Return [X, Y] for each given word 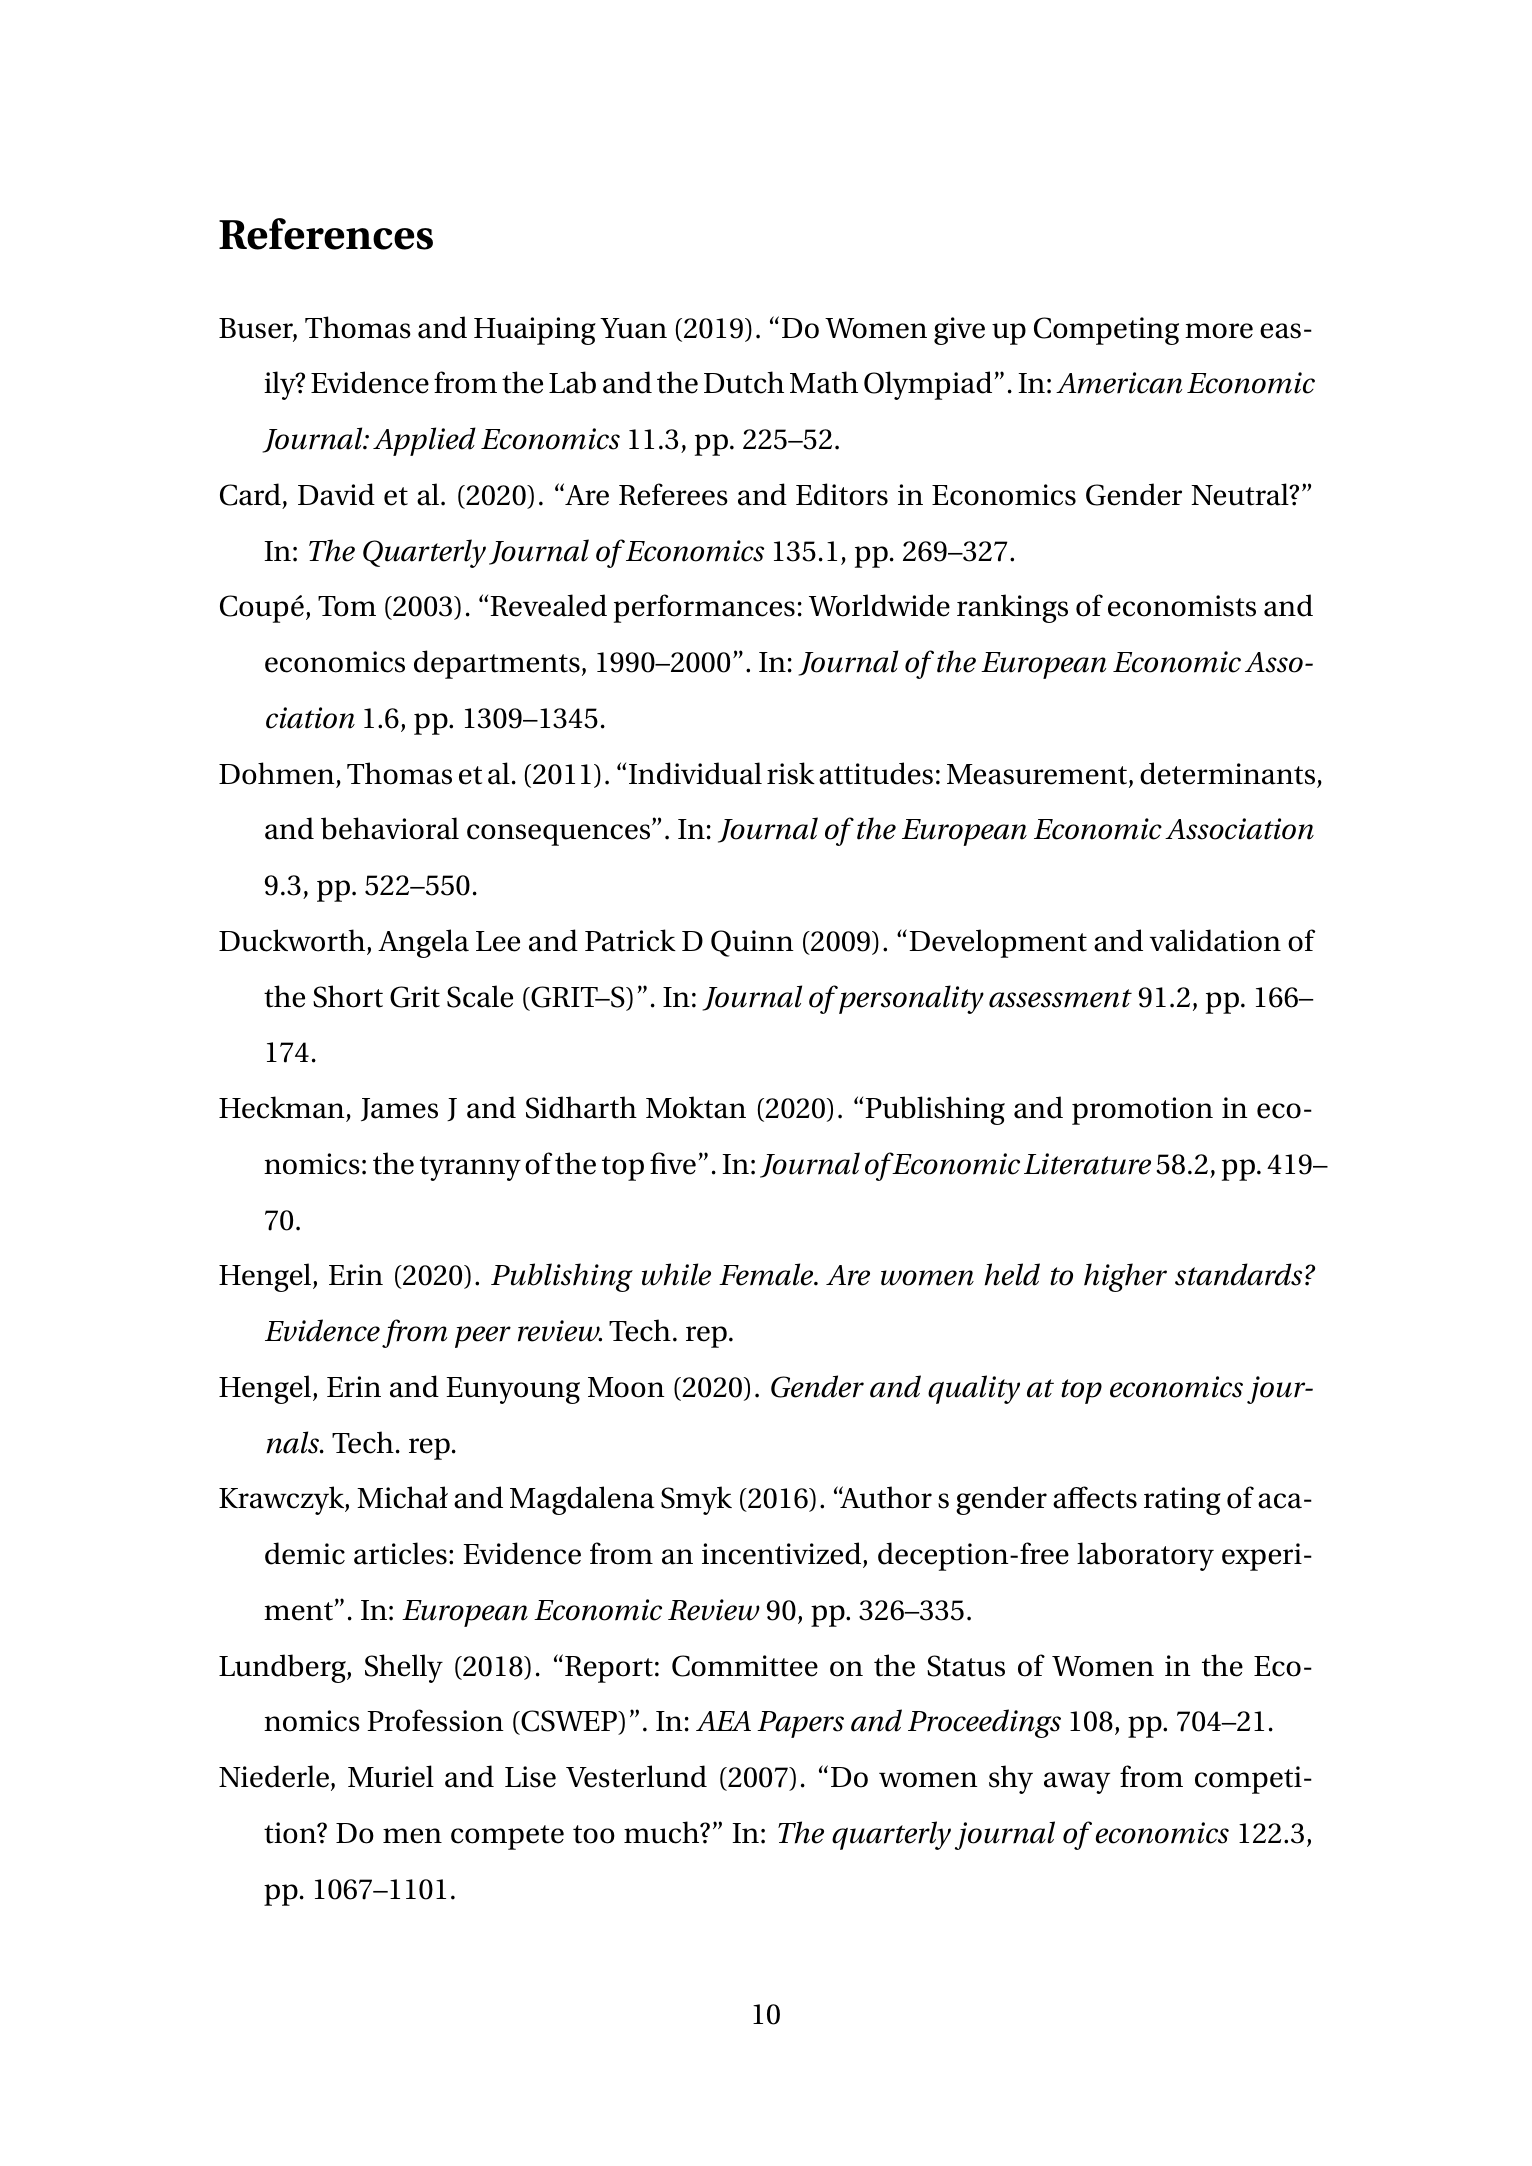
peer [483, 1337]
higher [1125, 1277]
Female [767, 1274]
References [326, 234]
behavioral [390, 828]
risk [791, 773]
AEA [723, 1721]
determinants [1227, 773]
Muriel [391, 1776]
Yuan [633, 328]
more [1219, 331]
